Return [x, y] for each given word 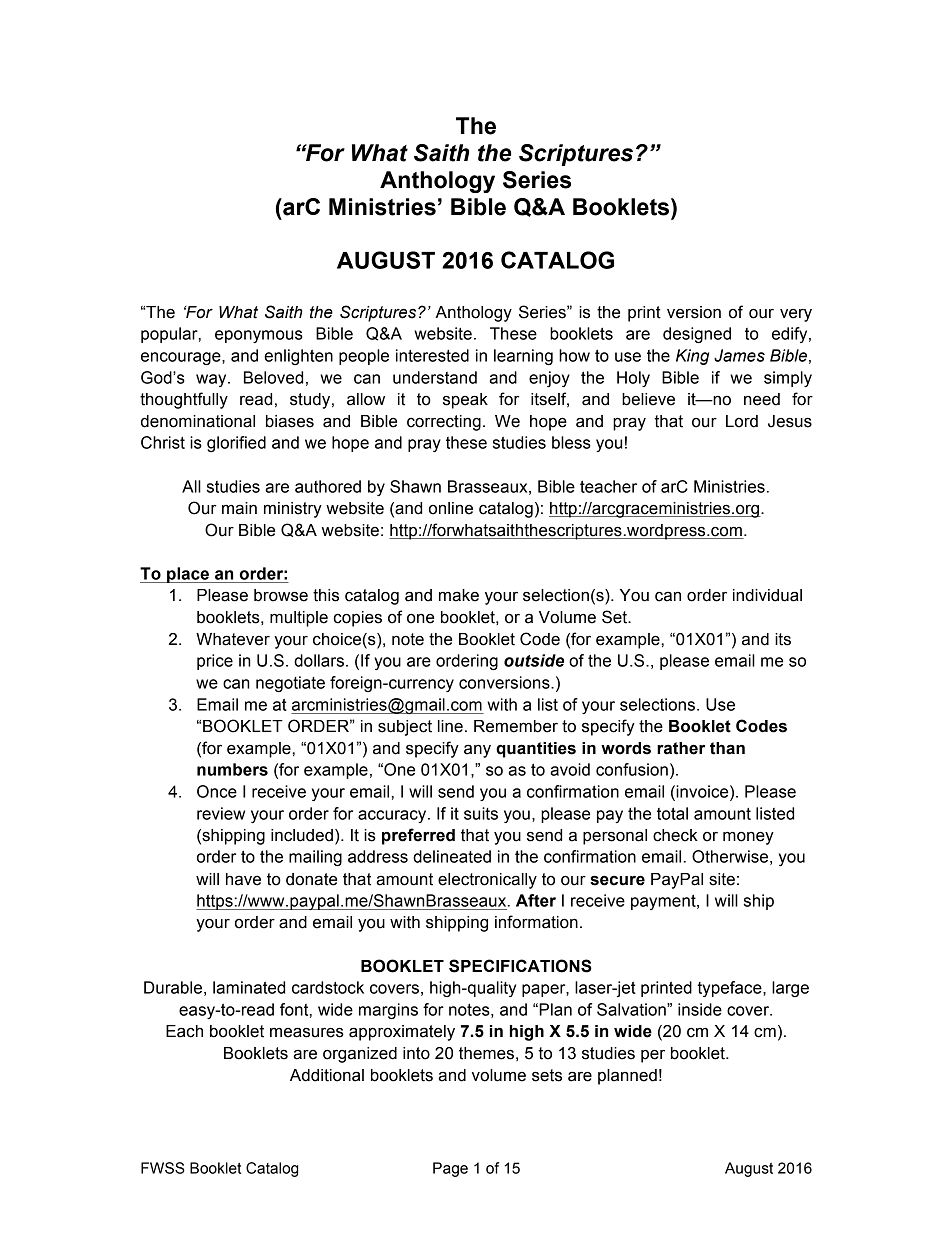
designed [697, 335]
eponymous [259, 336]
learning [523, 357]
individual [767, 595]
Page [450, 1169]
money [748, 838]
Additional [327, 1075]
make [459, 595]
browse [281, 595]
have [243, 879]
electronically [487, 881]
